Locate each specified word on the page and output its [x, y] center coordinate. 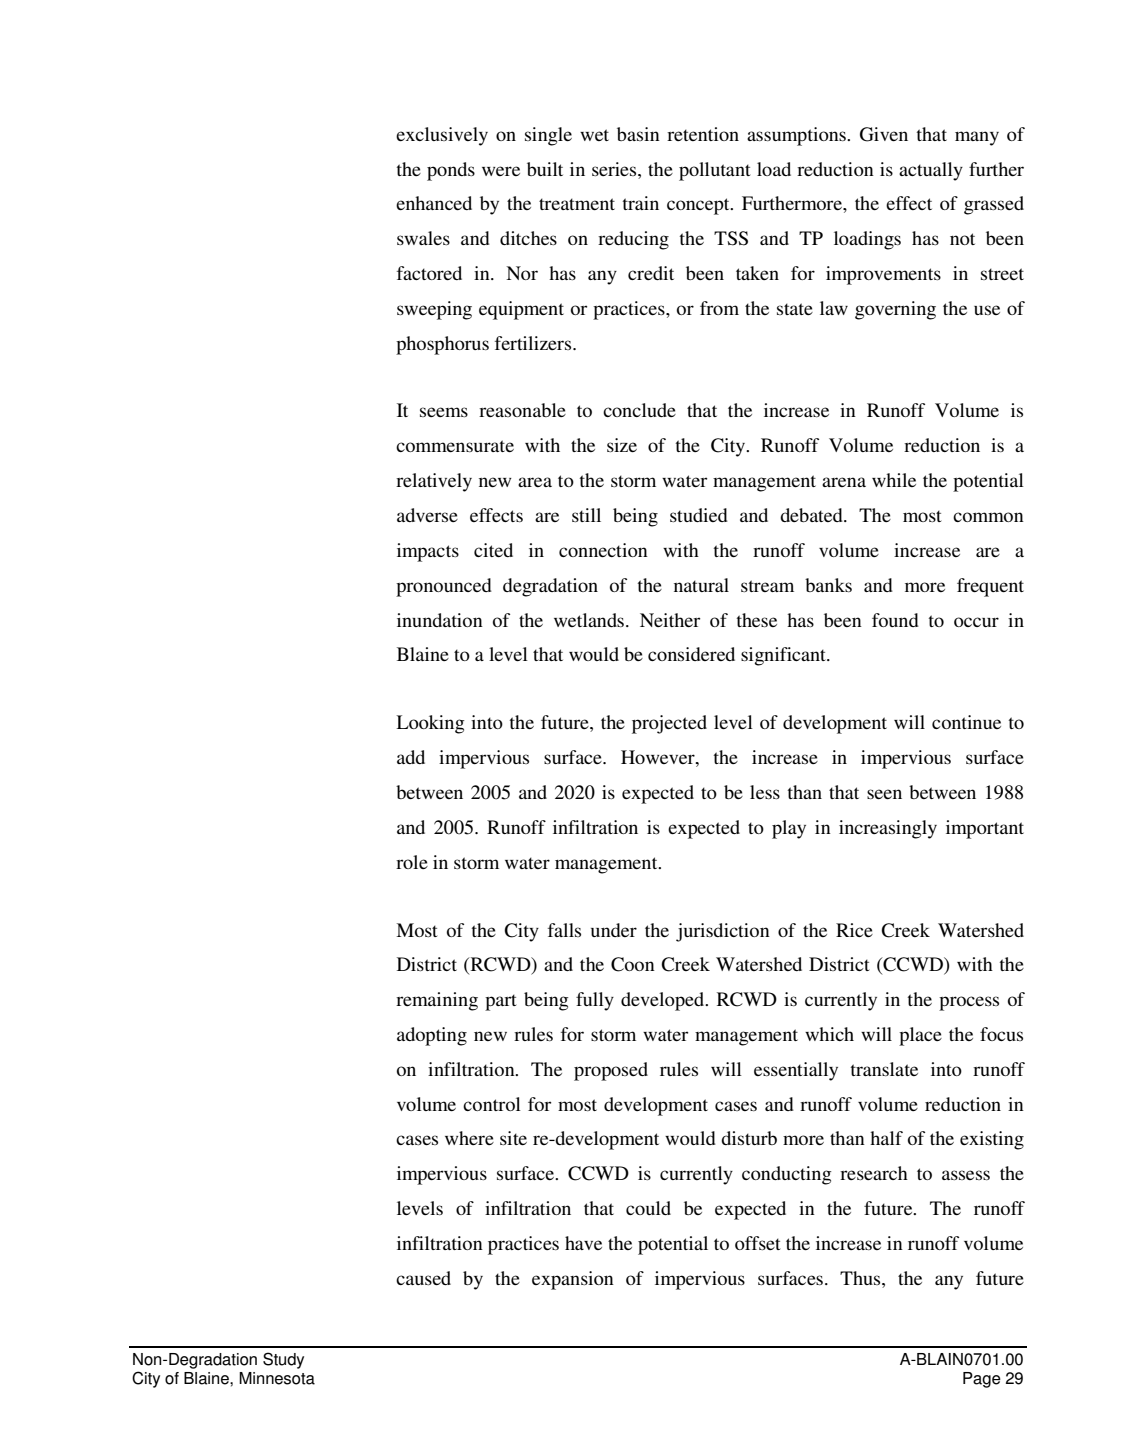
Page [982, 1380]
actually [931, 171]
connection [603, 550]
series [615, 169]
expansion [573, 1280]
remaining [437, 1001]
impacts [428, 552]
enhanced [434, 203]
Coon [633, 964]
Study [283, 1360]
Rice [854, 930]
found [895, 620]
